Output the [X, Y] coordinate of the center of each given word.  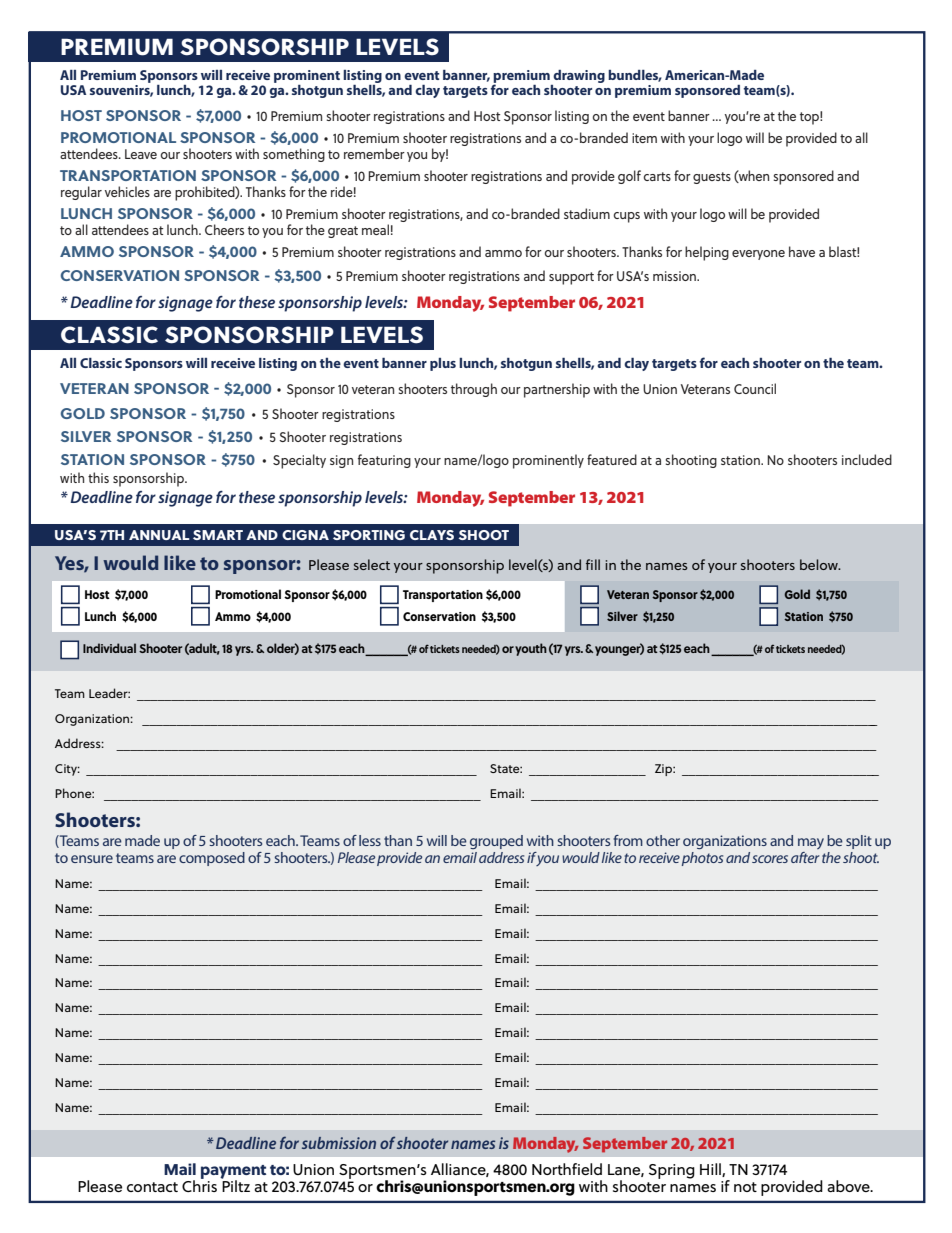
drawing [579, 76]
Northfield [567, 1169]
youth [531, 649]
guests [712, 178]
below [820, 564]
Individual [109, 648]
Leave [141, 154]
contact [152, 1187]
